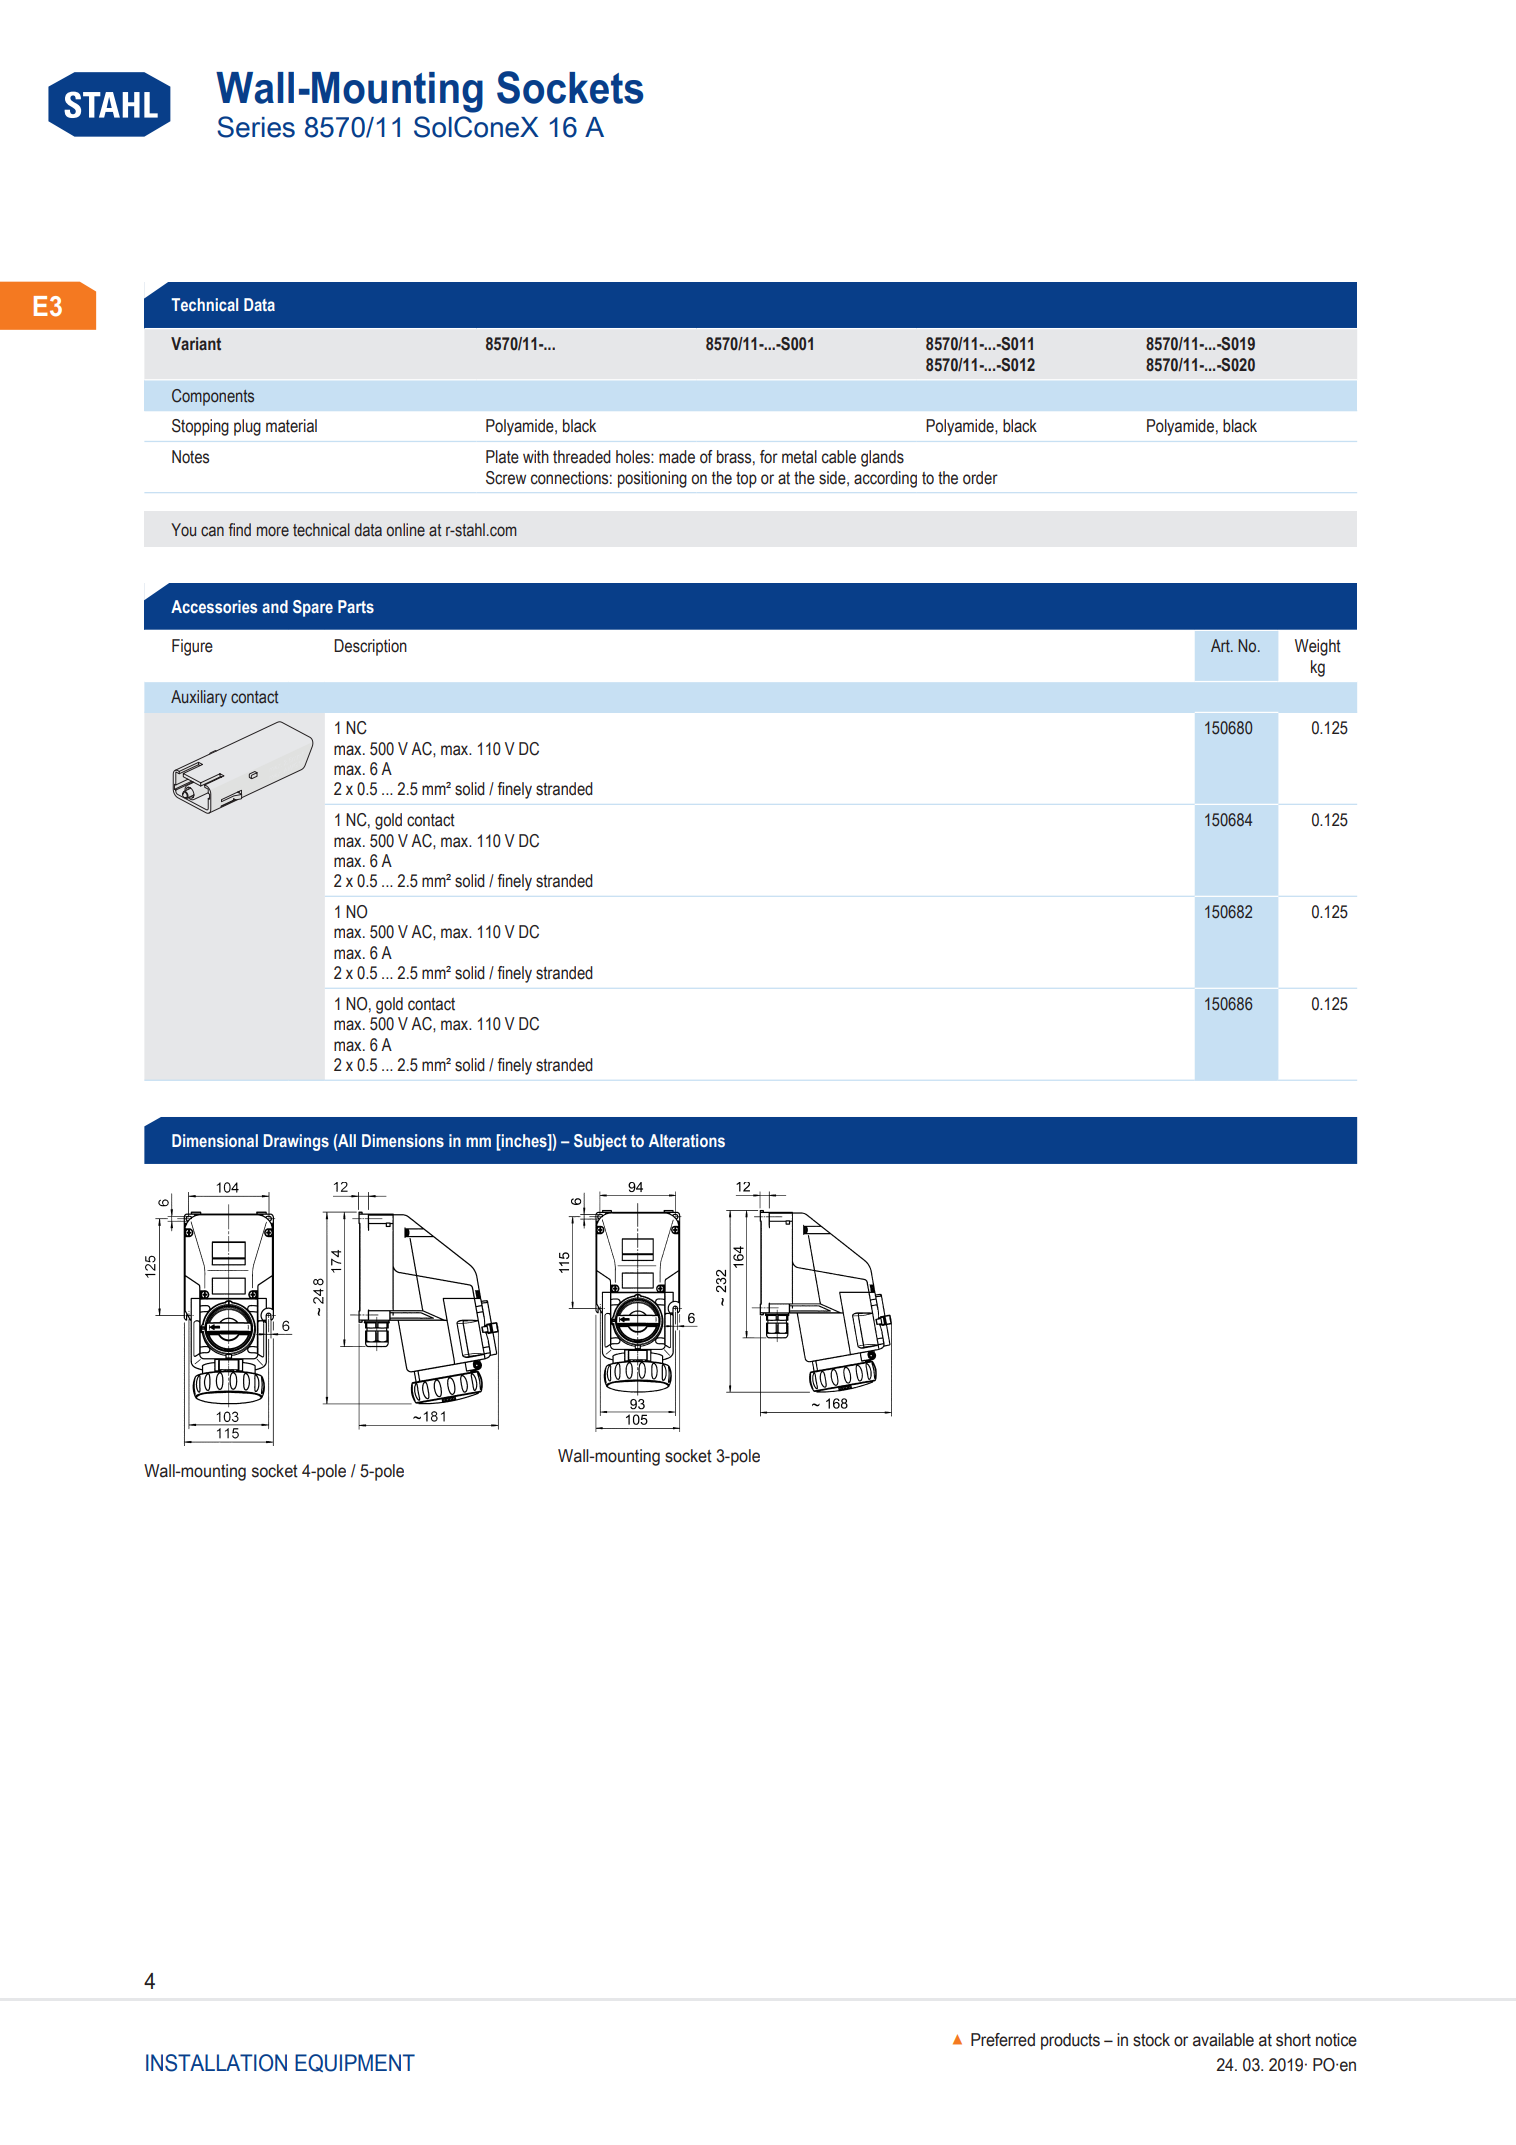 Image resolution: width=1516 pixels, height=2145 pixels. What do you see at coordinates (980, 478) in the screenshot?
I see `order` at bounding box center [980, 478].
